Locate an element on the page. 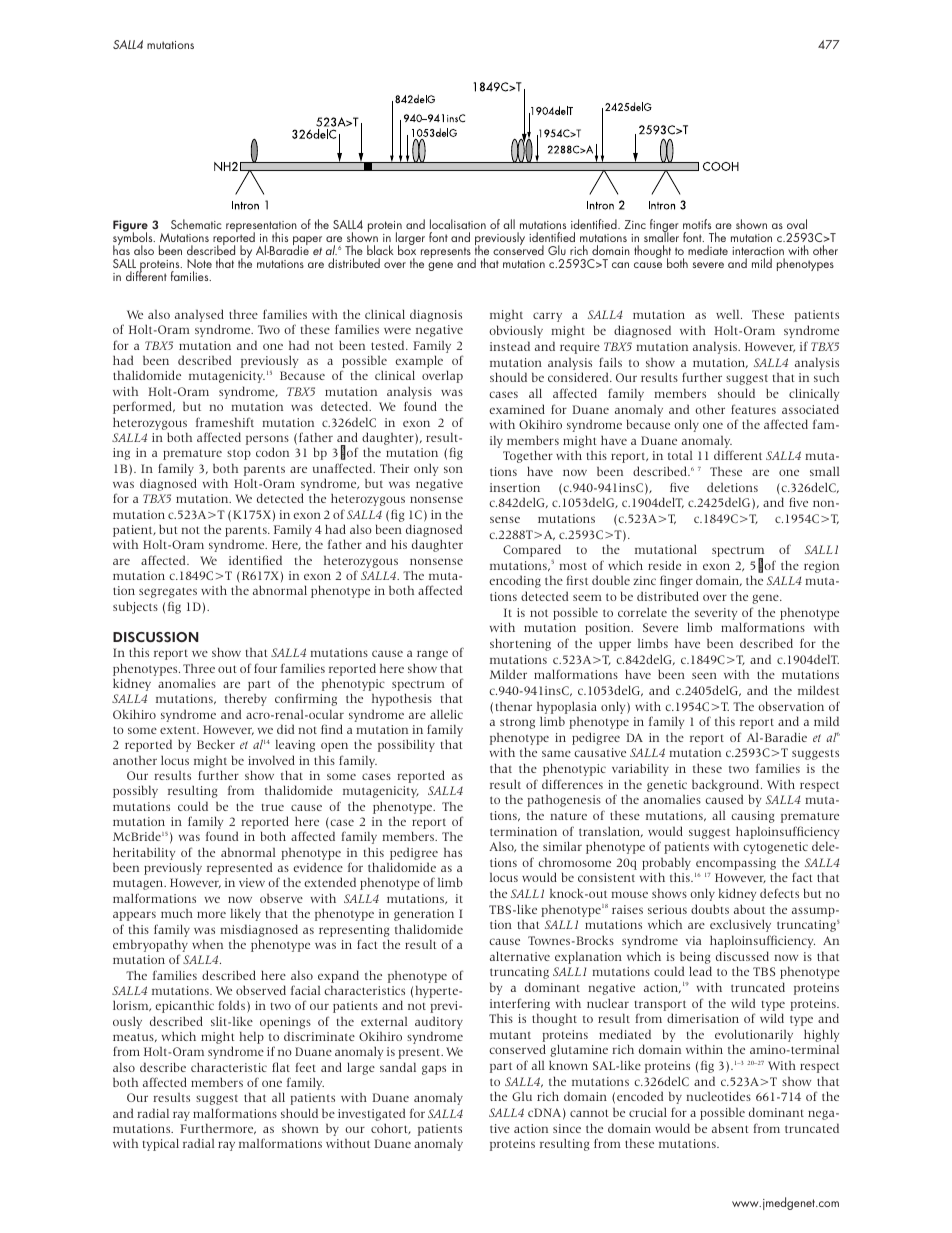 Image resolution: width=952 pixels, height=1233 pixels. typical is located at coordinates (161, 1144).
